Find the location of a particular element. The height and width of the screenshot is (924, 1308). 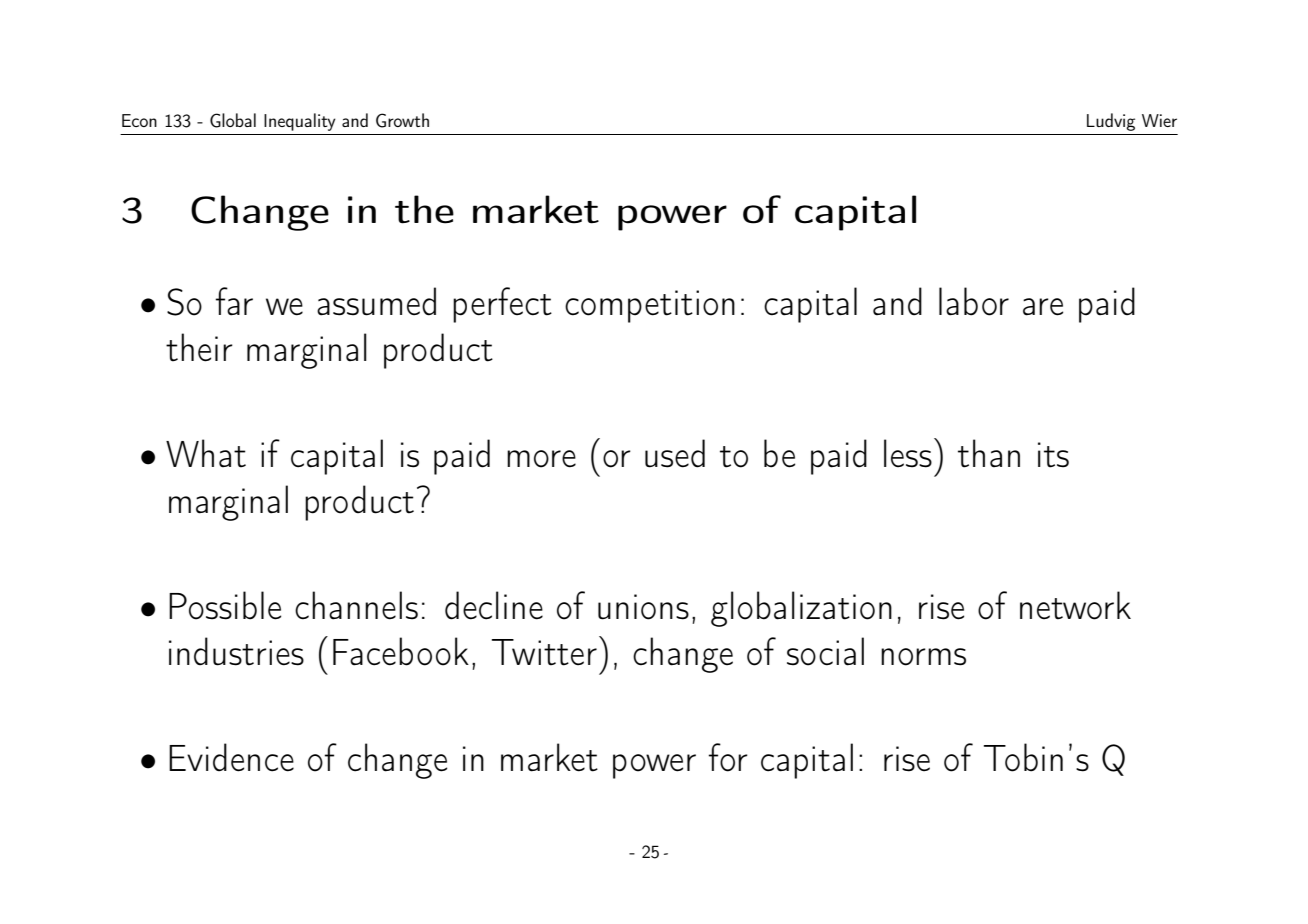

norms is located at coordinates (923, 657).
